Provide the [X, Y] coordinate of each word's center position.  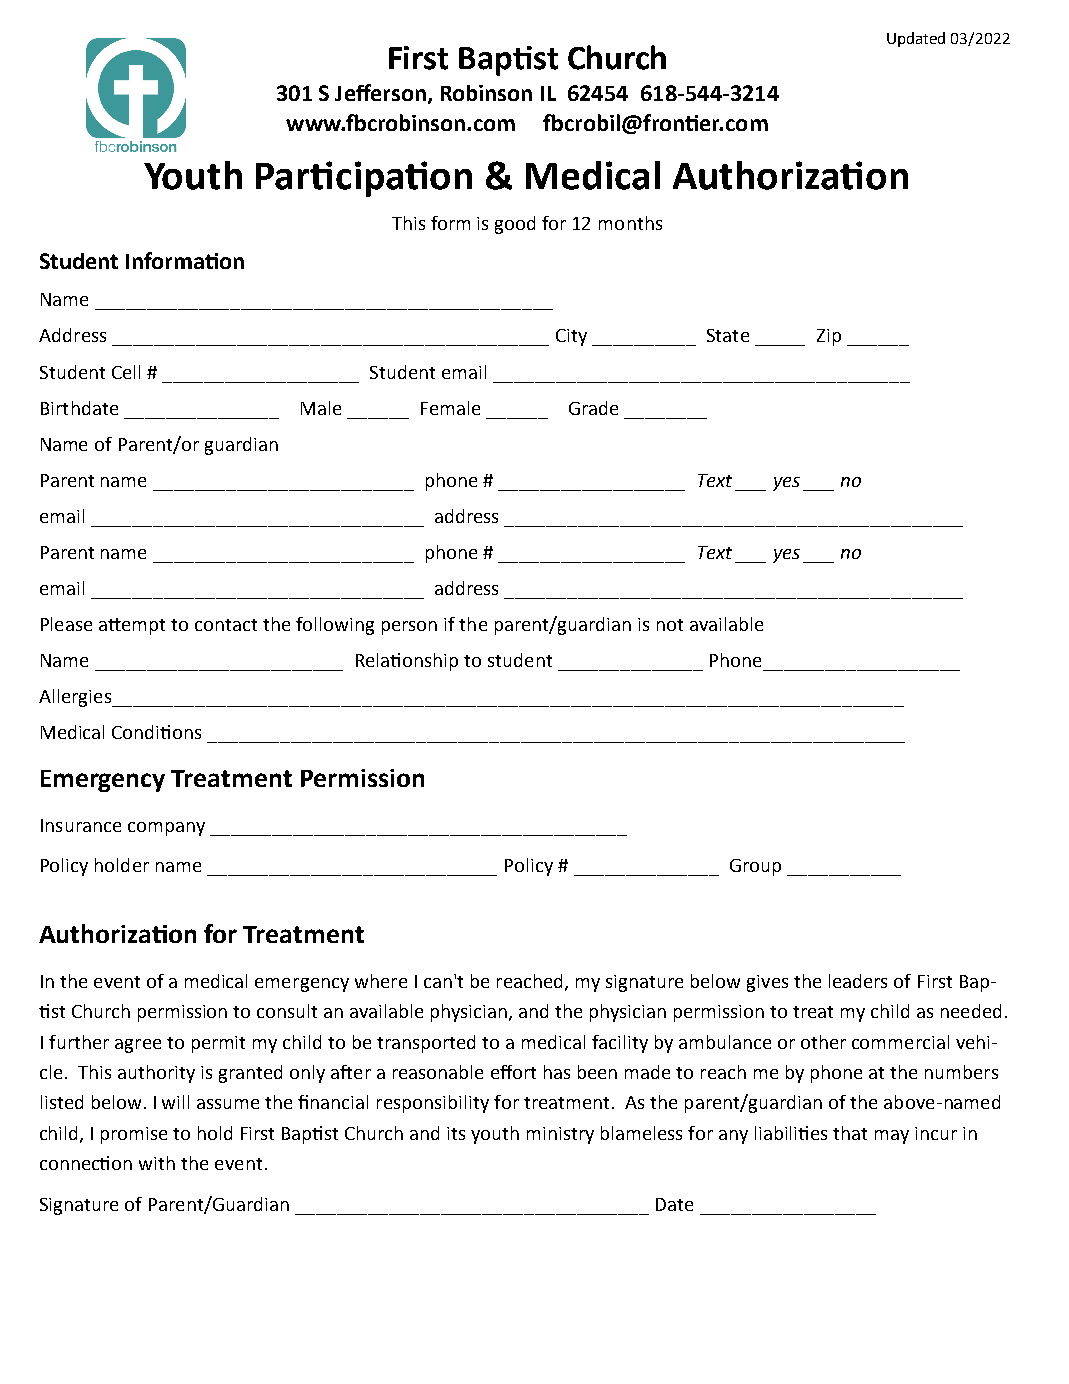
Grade [593, 408]
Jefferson [380, 92]
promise [134, 1135]
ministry [560, 1135]
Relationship [407, 662]
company [166, 829]
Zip [829, 337]
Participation [364, 179]
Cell [126, 372]
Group [755, 867]
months [630, 223]
